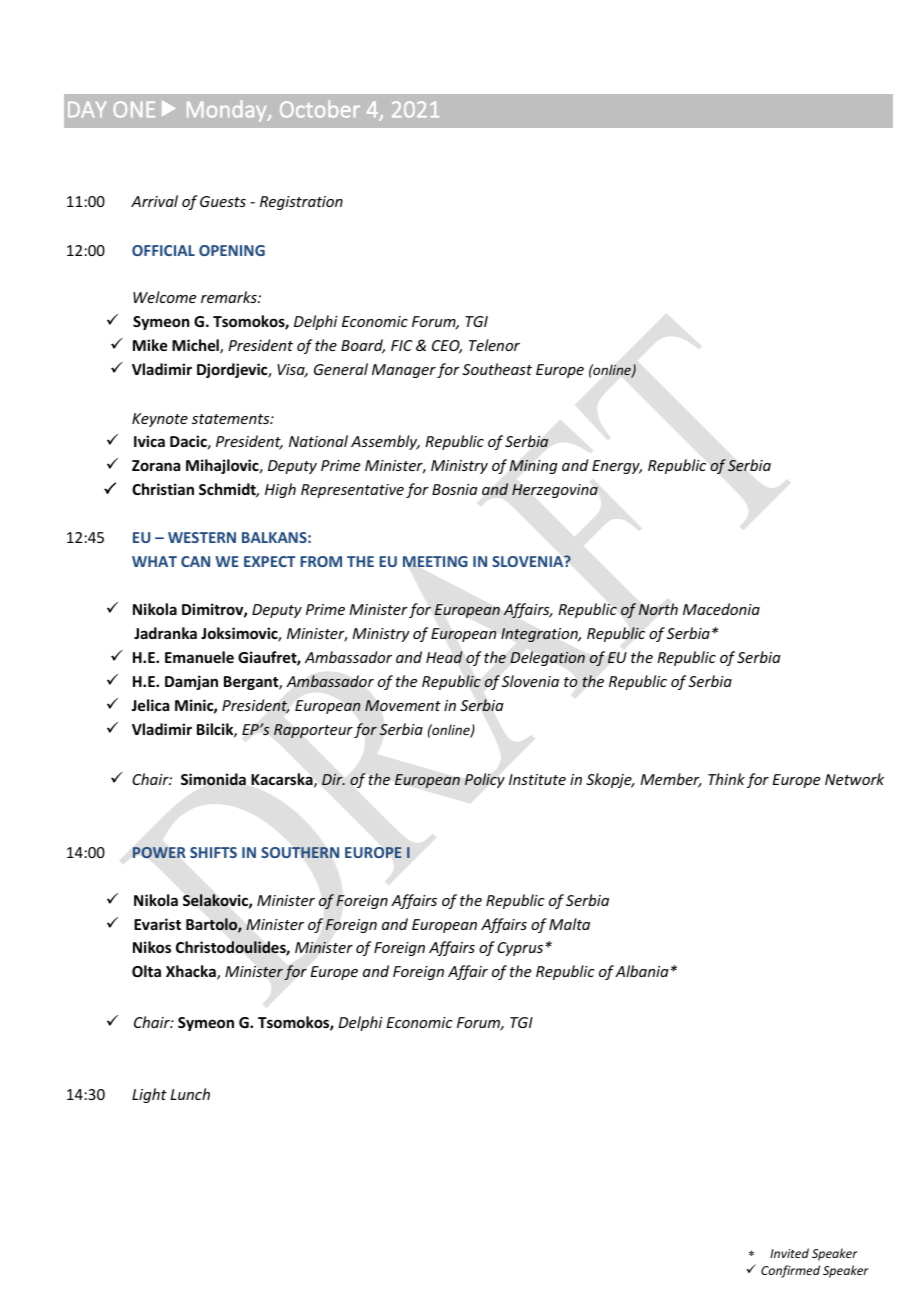 The width and height of the page is (924, 1308). Describe the element at coordinates (548, 658) in the page. I see `Delegation` at that location.
